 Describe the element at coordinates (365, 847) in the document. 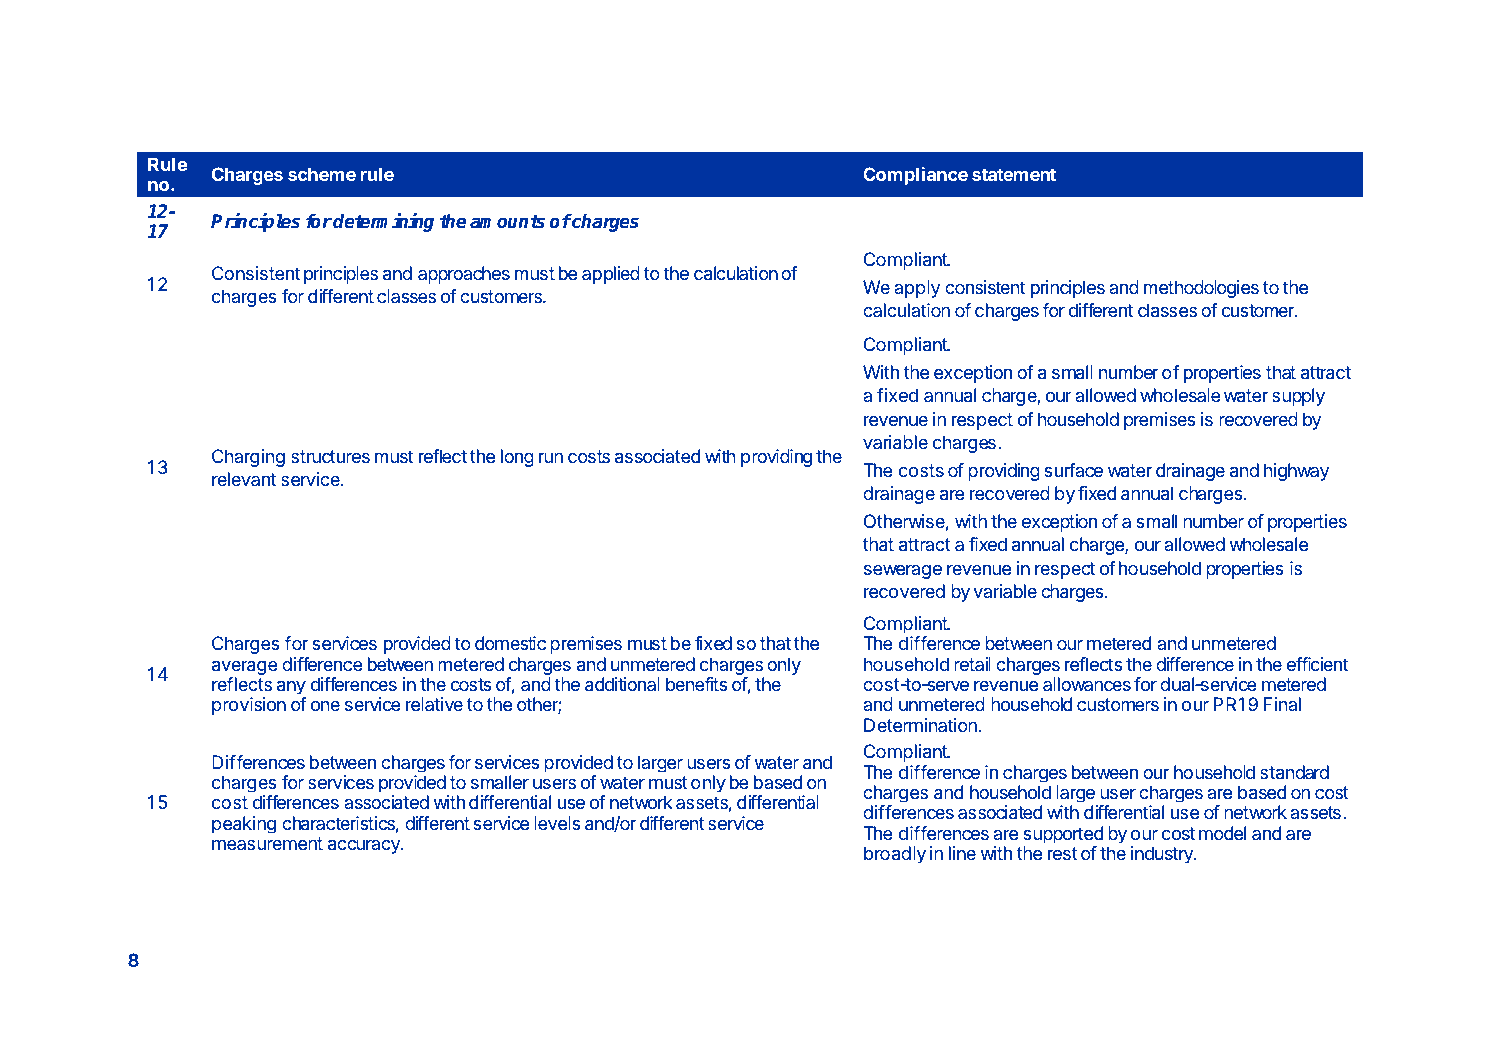

I see `accuracy` at that location.
